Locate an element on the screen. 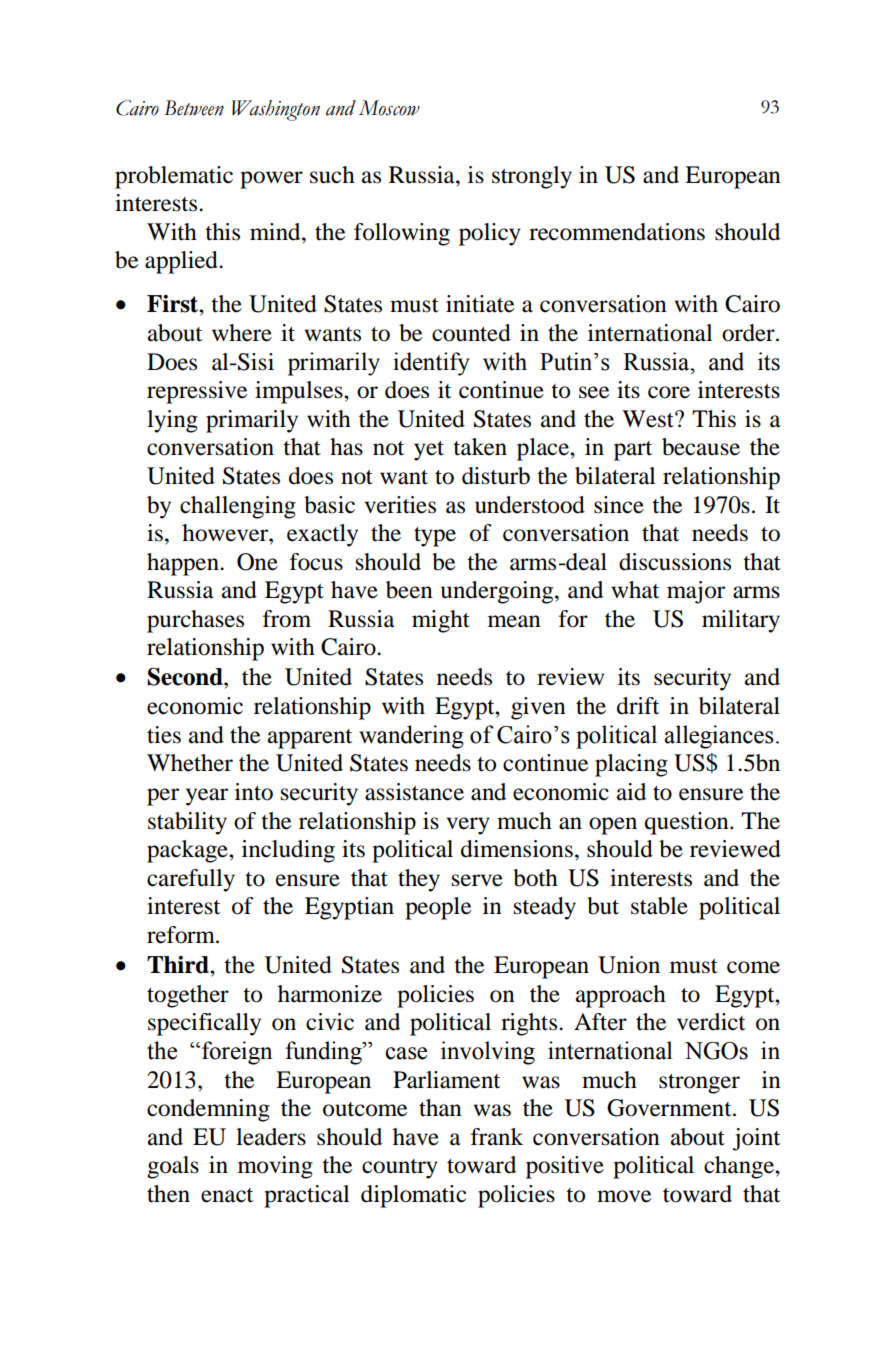  carefully is located at coordinates (191, 880).
